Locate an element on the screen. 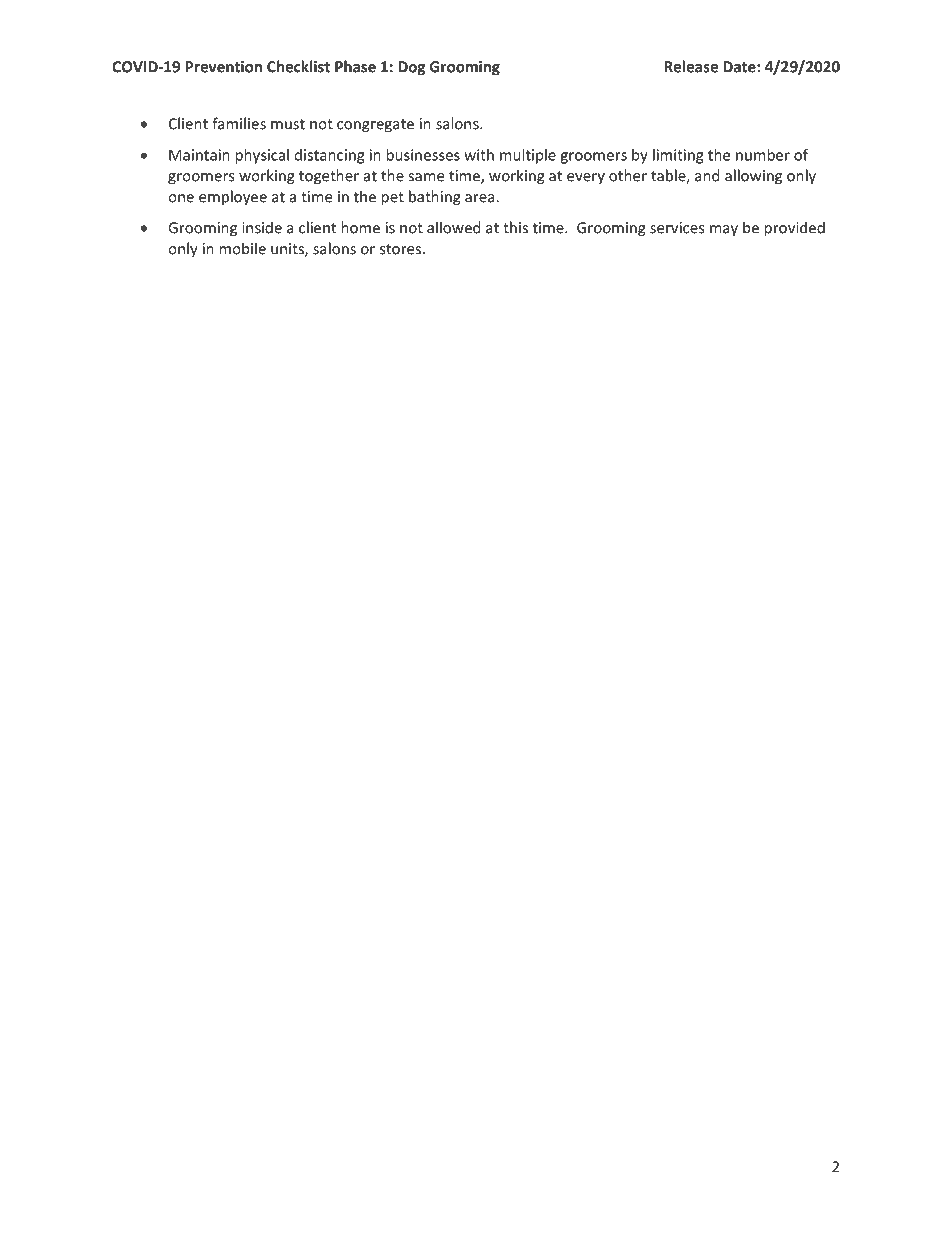 The height and width of the screenshot is (1233, 952). limiting is located at coordinates (678, 156).
